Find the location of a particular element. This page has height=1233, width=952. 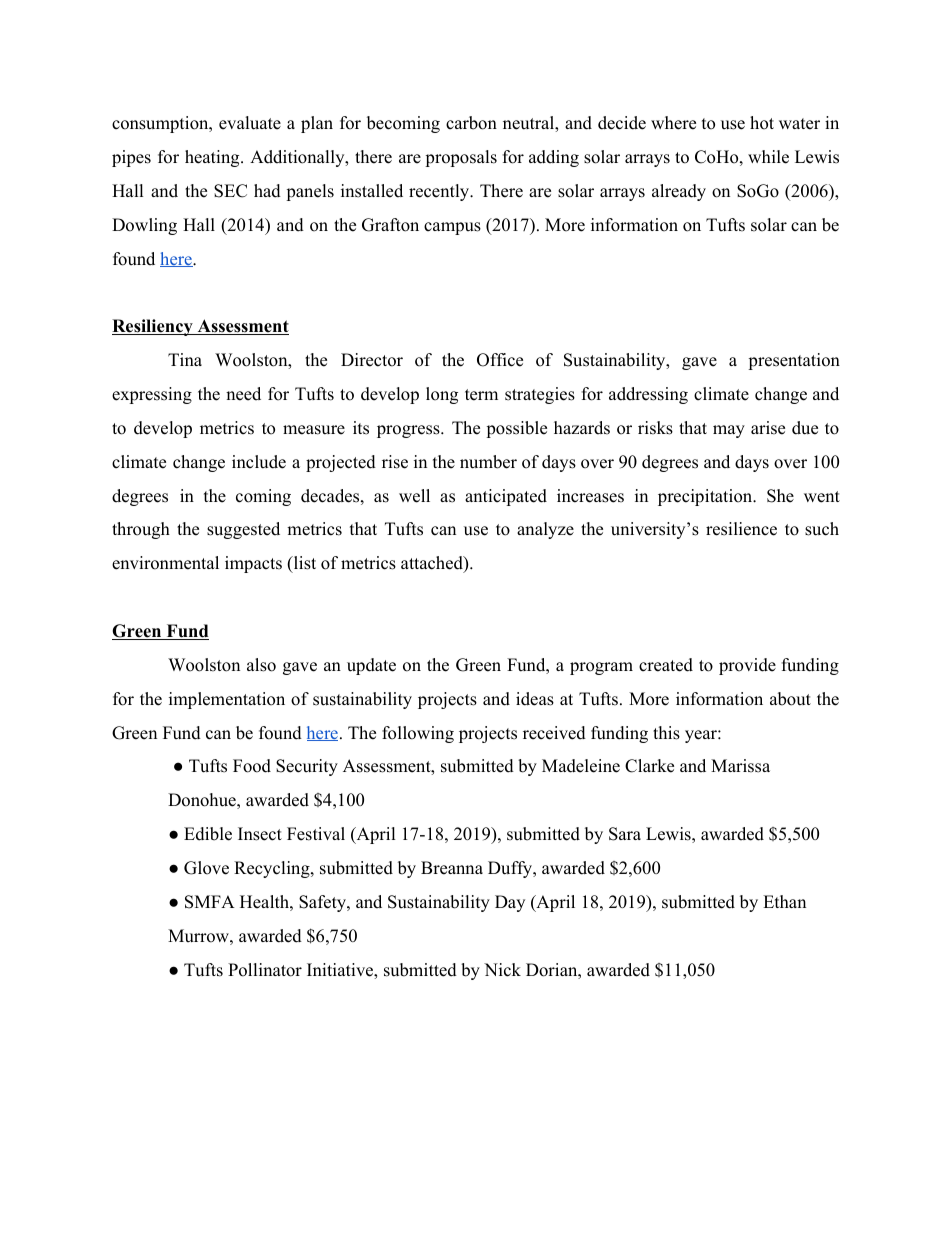

term is located at coordinates (481, 395).
